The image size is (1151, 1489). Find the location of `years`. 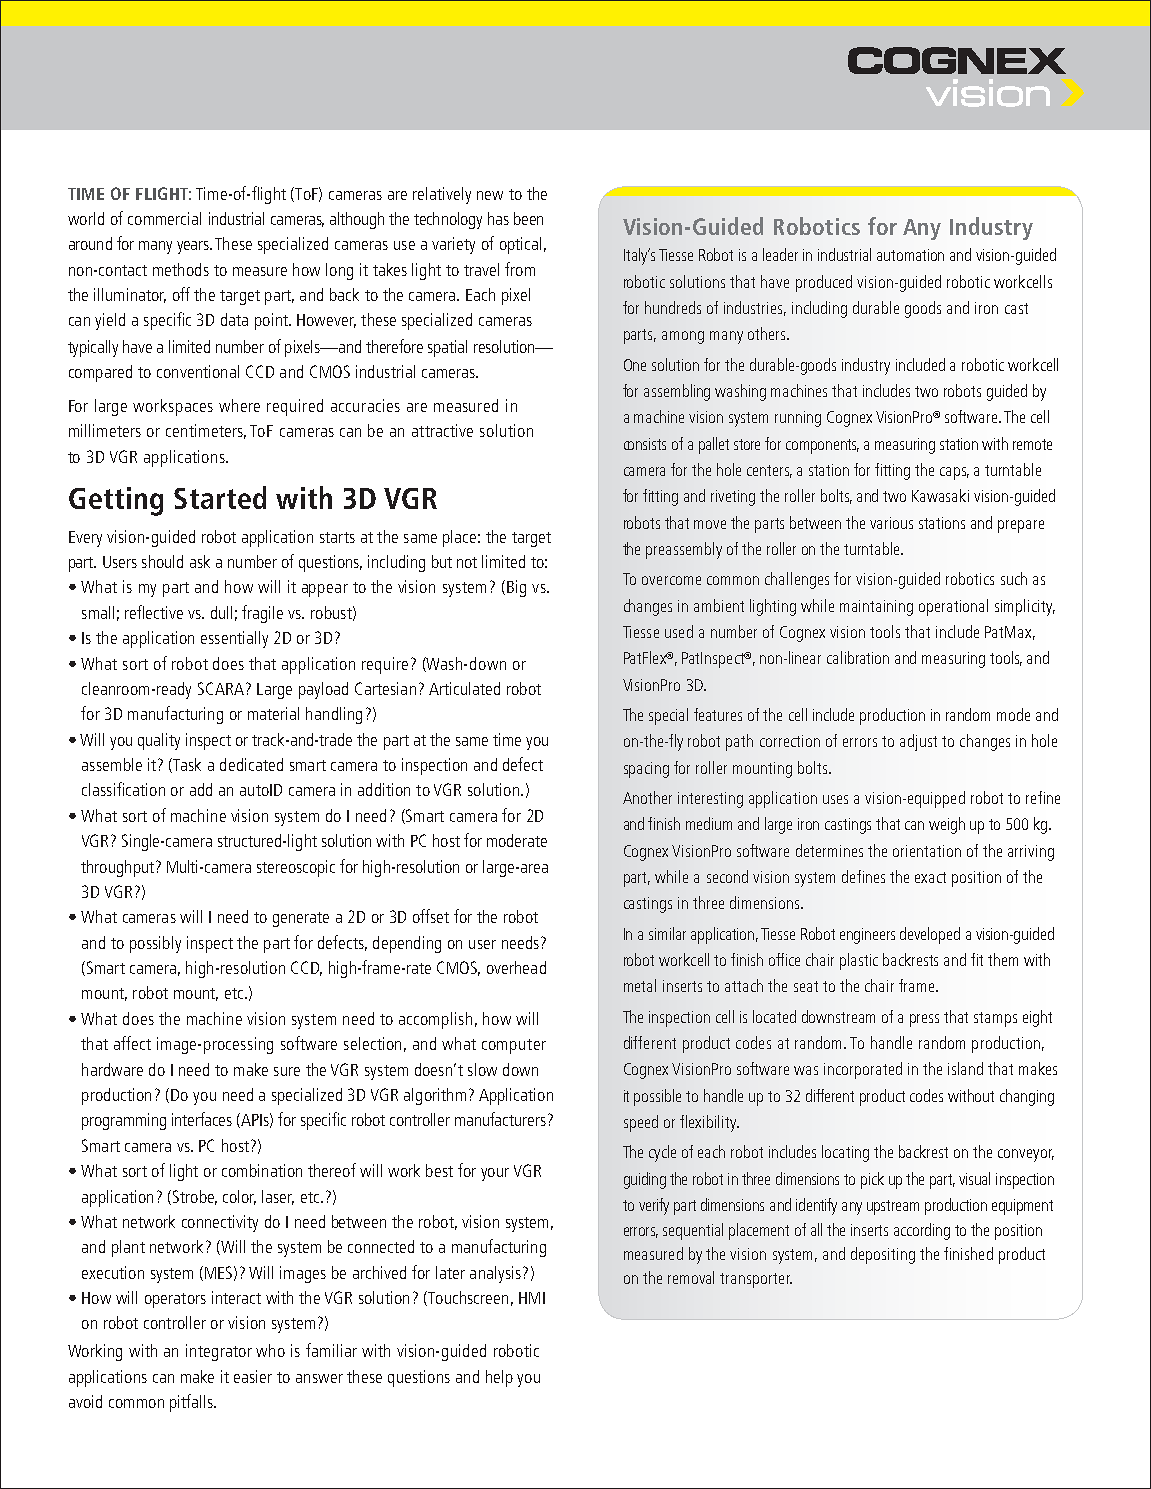

years is located at coordinates (194, 247).
